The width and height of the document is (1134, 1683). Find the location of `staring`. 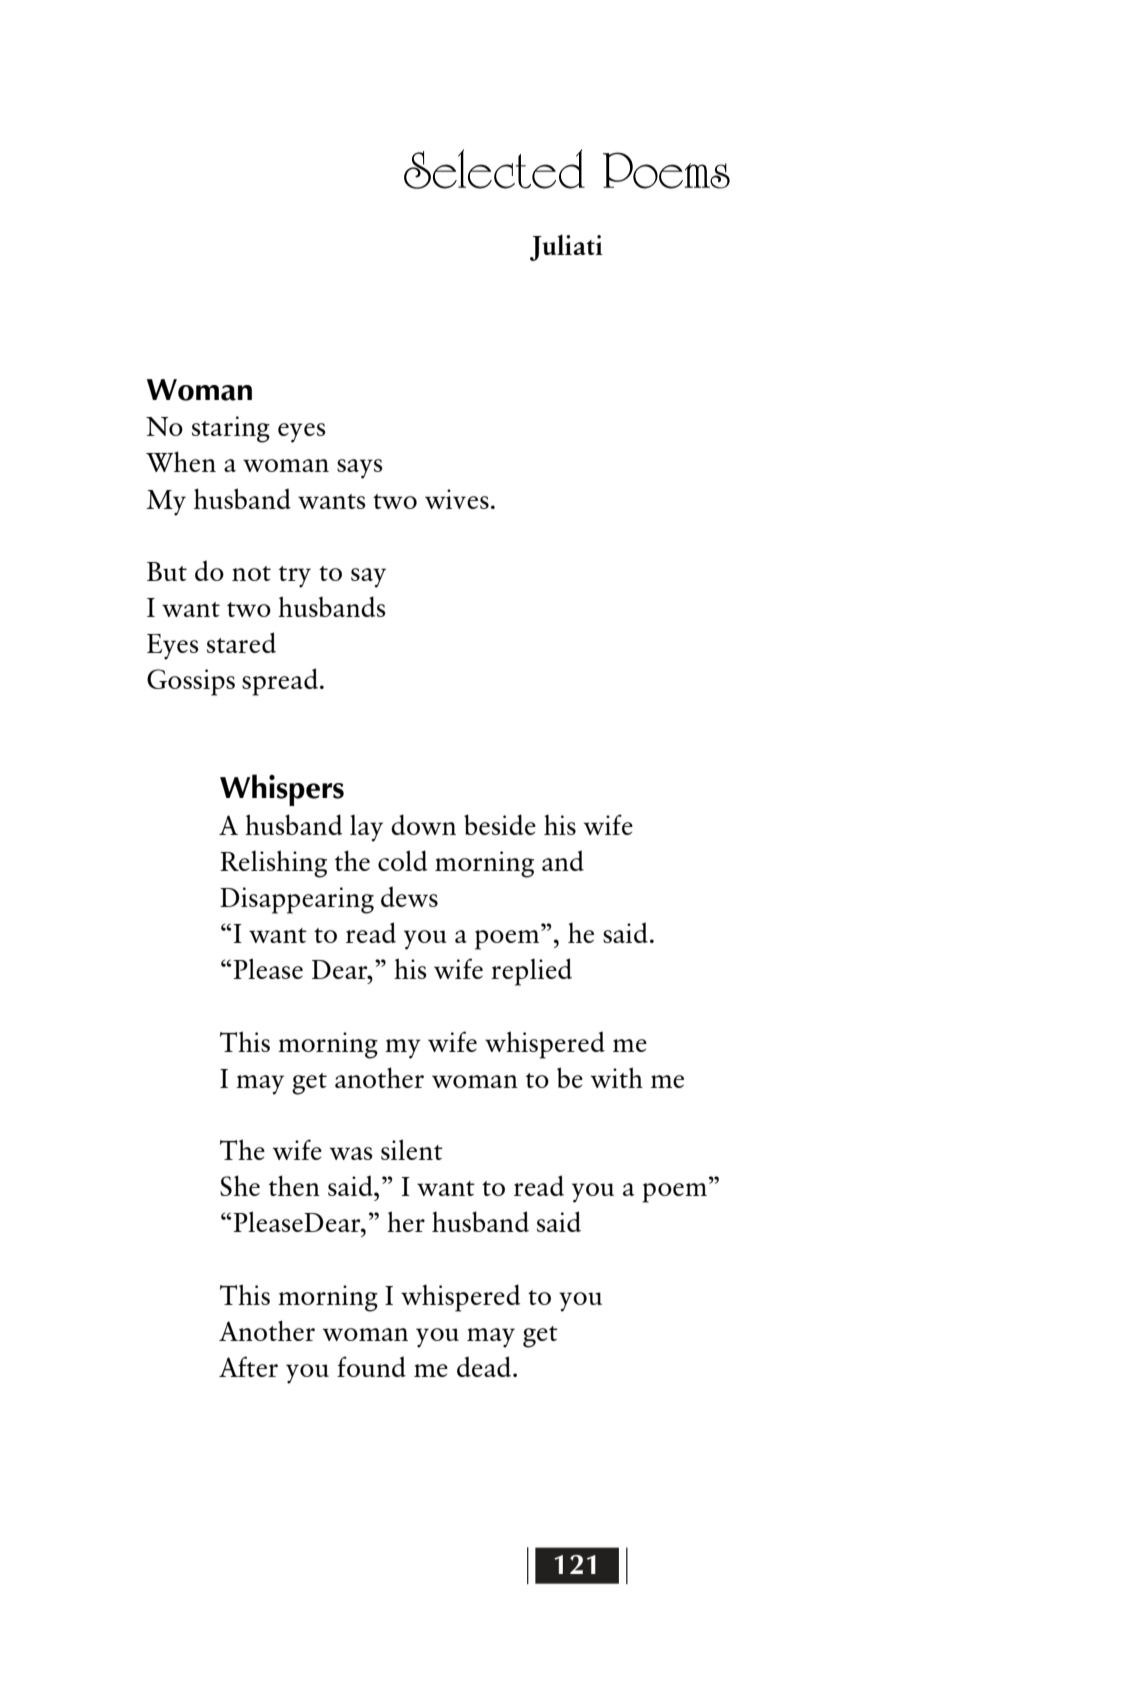

staring is located at coordinates (231, 429).
